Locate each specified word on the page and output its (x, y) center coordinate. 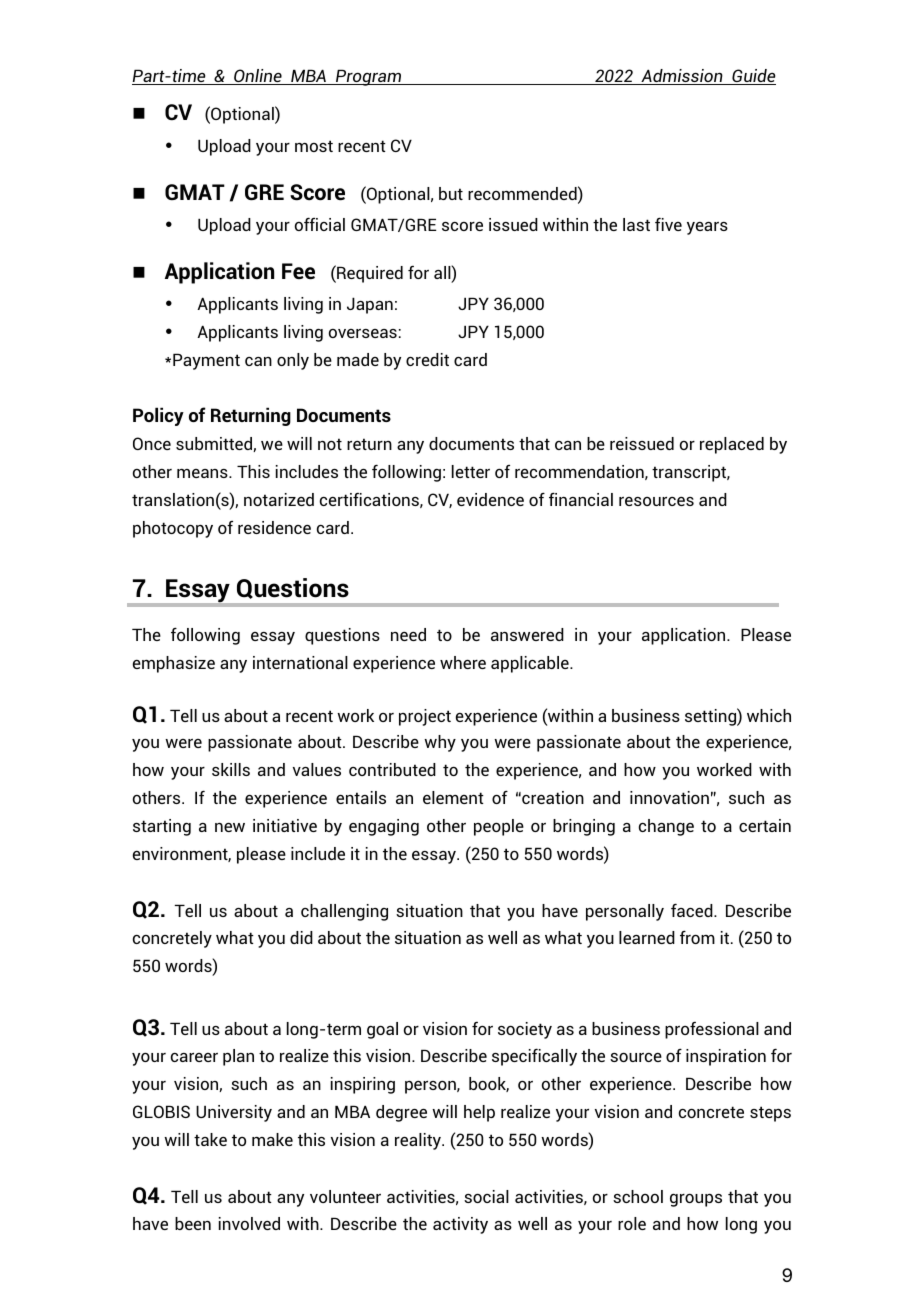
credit (427, 359)
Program (369, 77)
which (769, 715)
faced (693, 910)
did (301, 937)
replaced (732, 445)
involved (249, 1223)
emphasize (174, 664)
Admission (682, 77)
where (463, 662)
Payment (206, 361)
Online (258, 77)
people (499, 827)
